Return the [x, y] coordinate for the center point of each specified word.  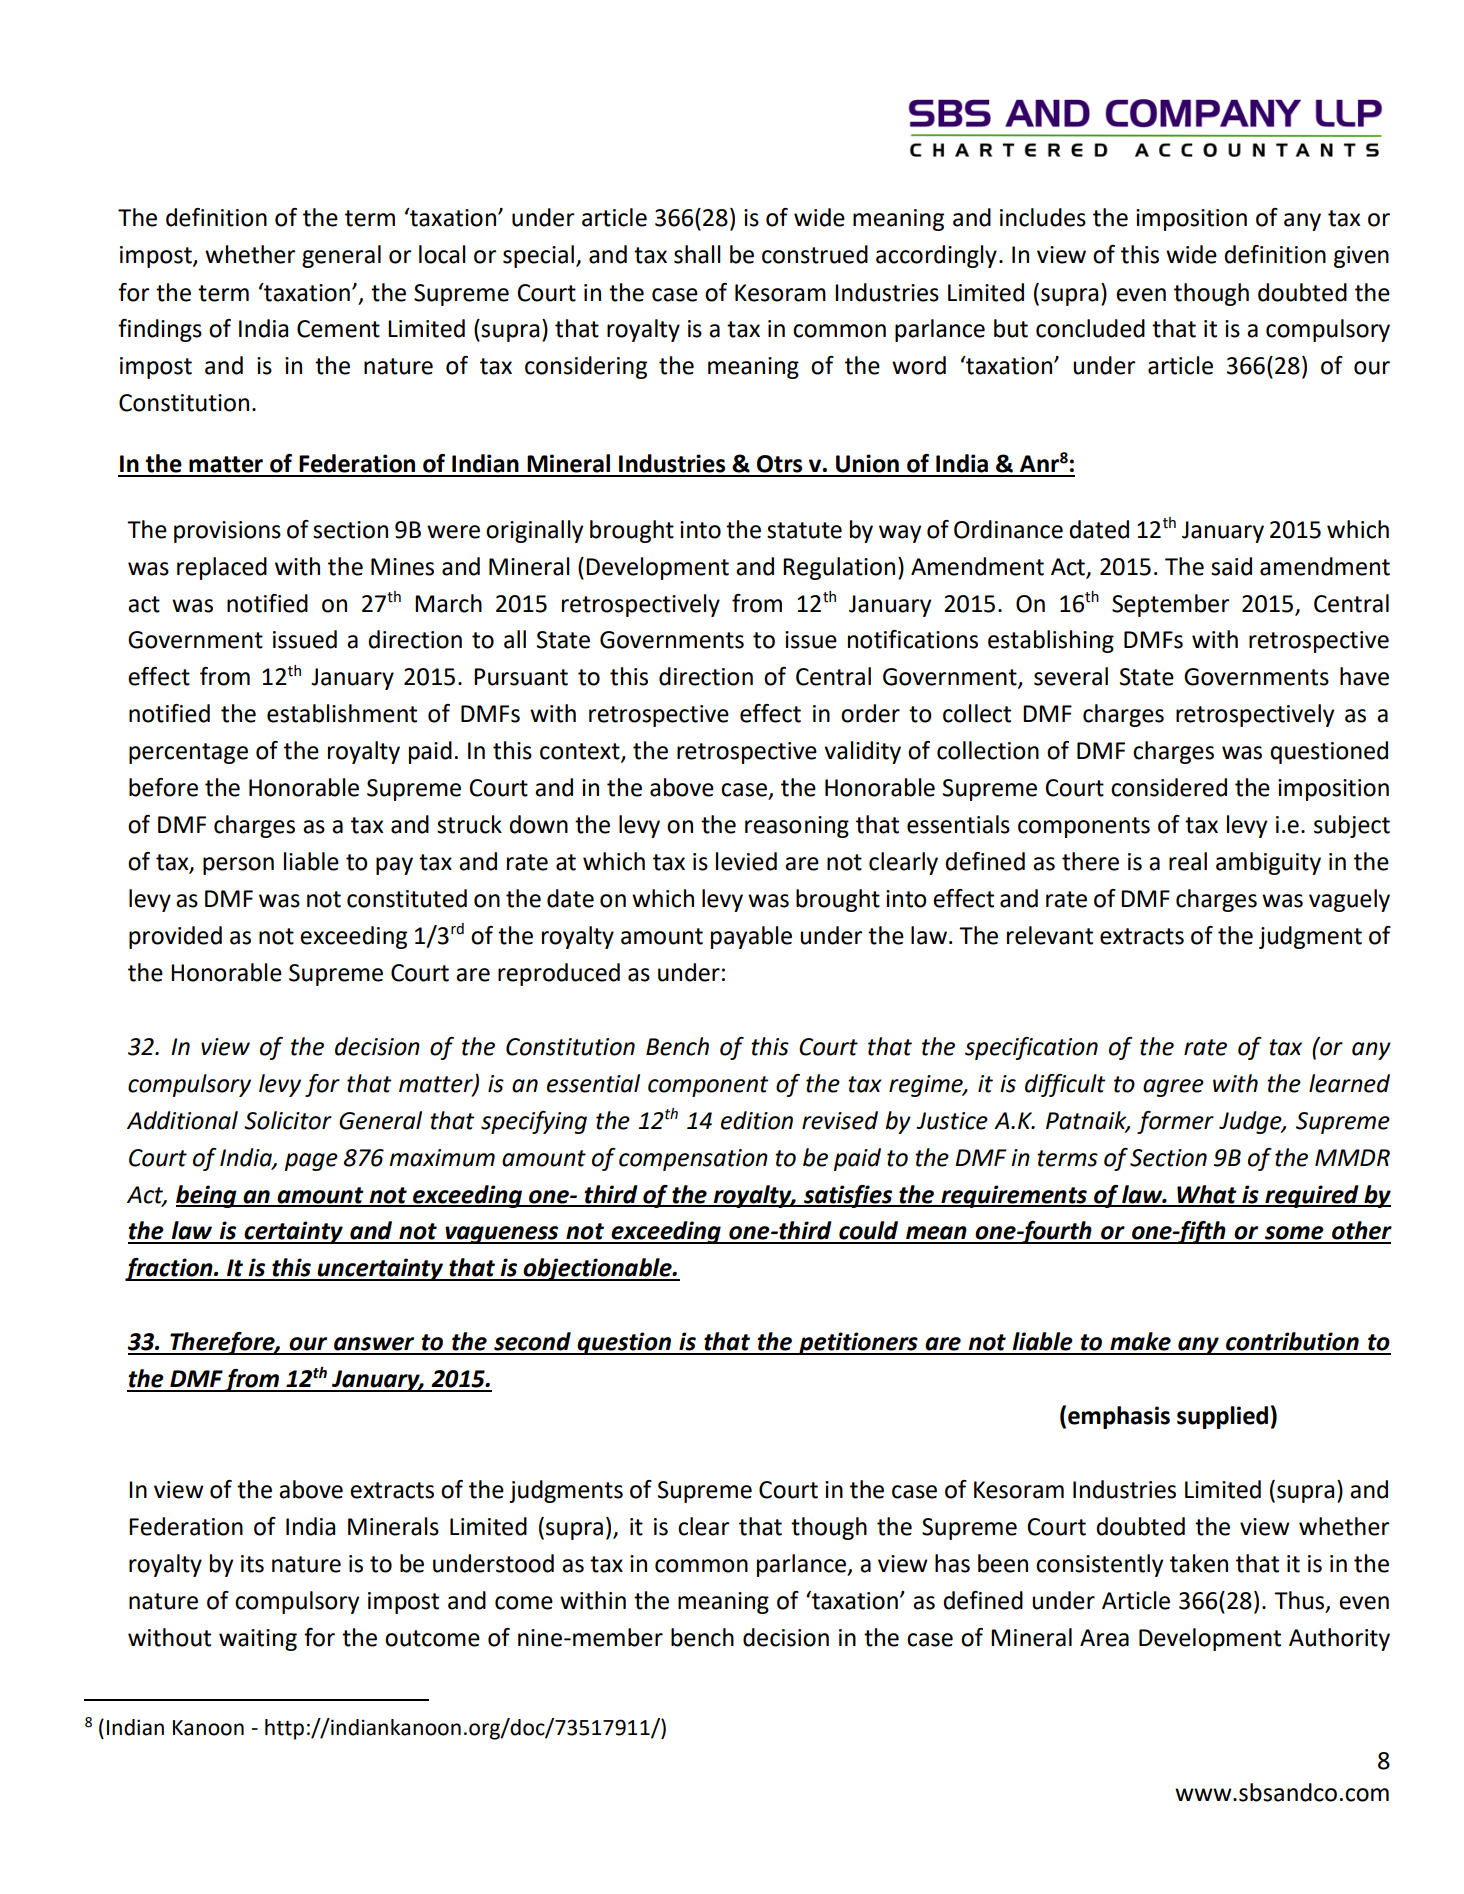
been [1003, 1563]
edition [757, 1120]
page [311, 1162]
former [1175, 1122]
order [870, 713]
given [1361, 257]
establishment [342, 713]
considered [1169, 787]
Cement [338, 329]
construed [815, 254]
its [252, 1564]
